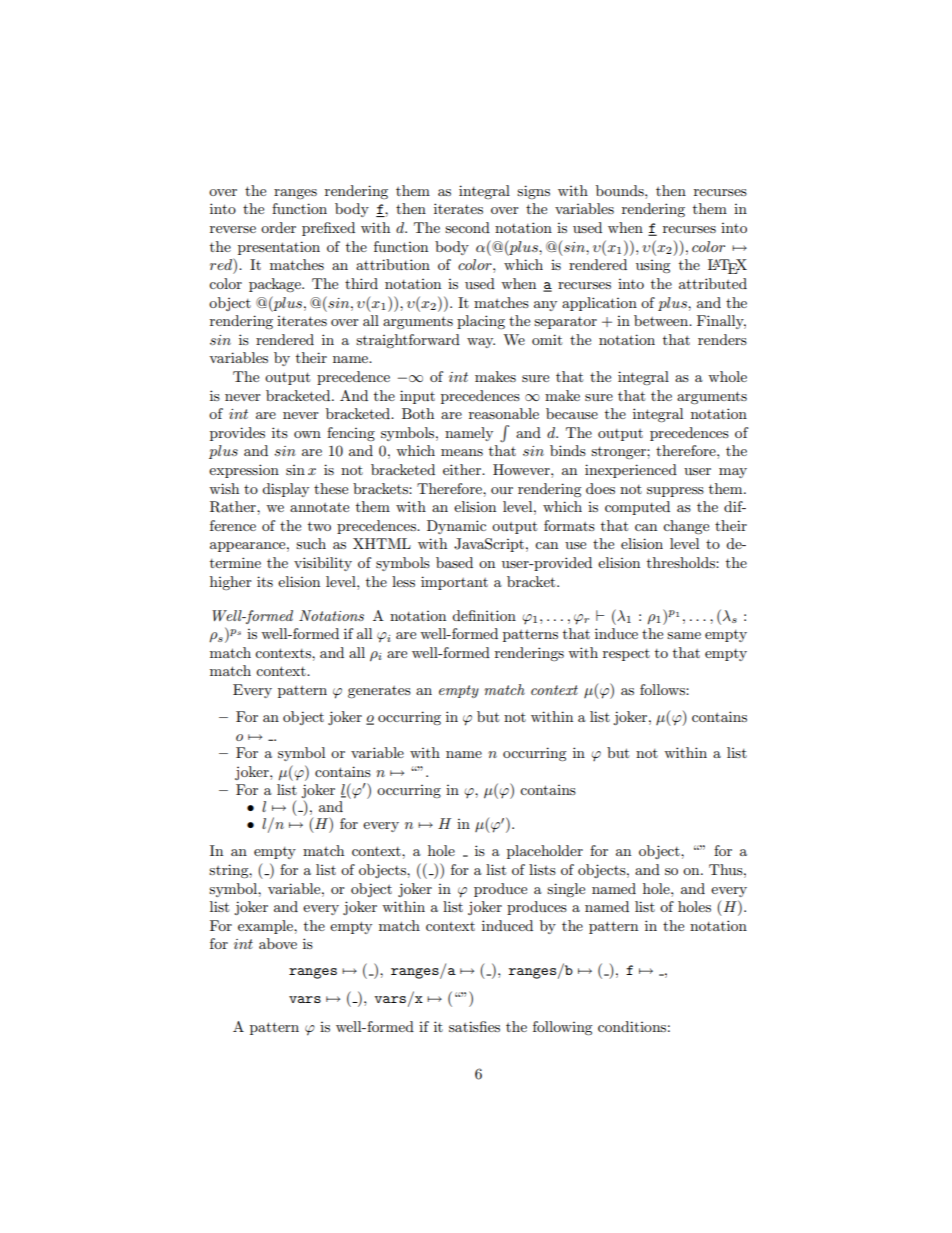 The width and height of the screenshot is (952, 1233). I want to click on follows, so click(663, 689).
